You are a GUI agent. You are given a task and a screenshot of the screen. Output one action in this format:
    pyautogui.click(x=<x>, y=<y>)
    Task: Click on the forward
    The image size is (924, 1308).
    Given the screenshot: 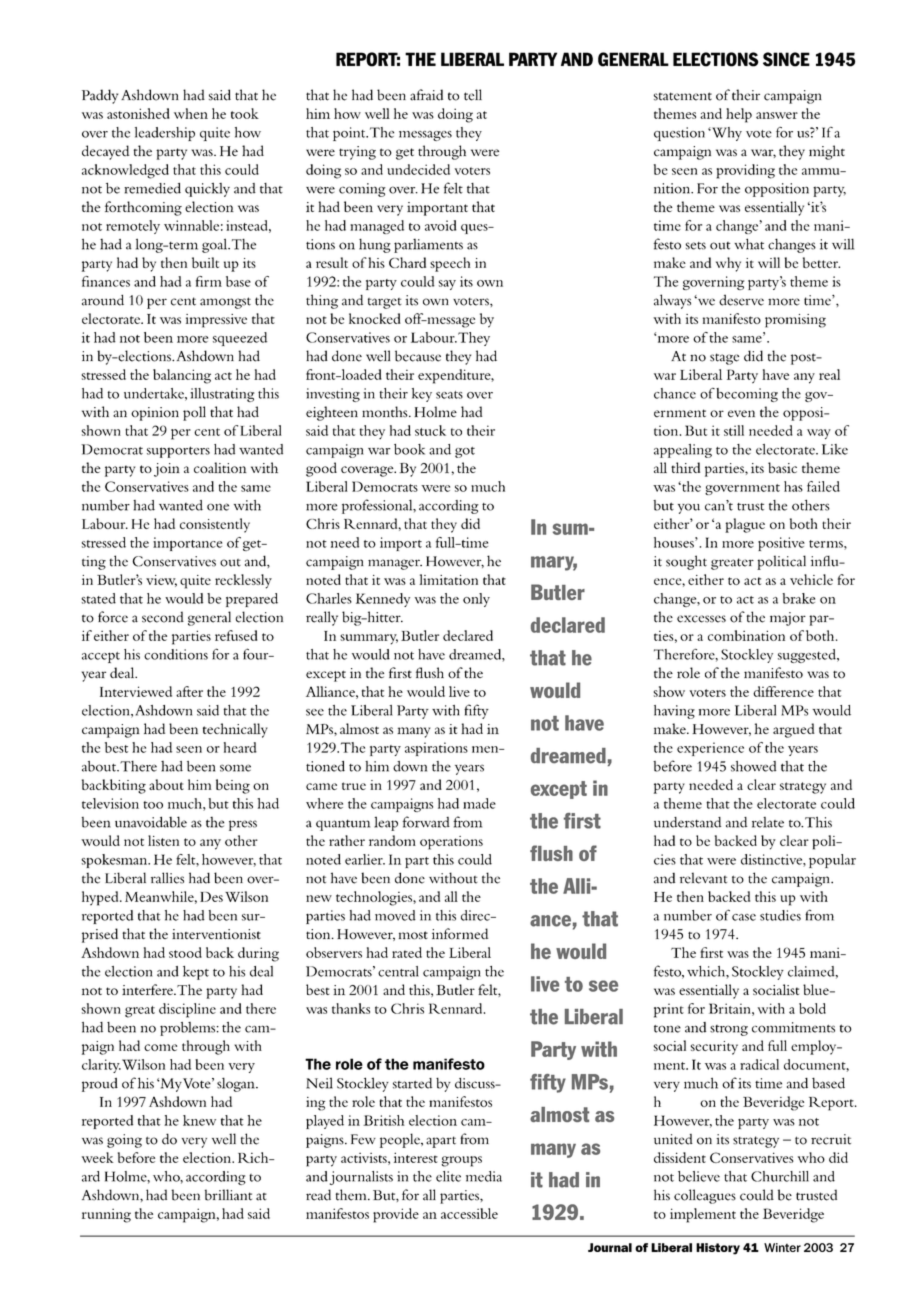 What is the action you would take?
    pyautogui.click(x=426, y=822)
